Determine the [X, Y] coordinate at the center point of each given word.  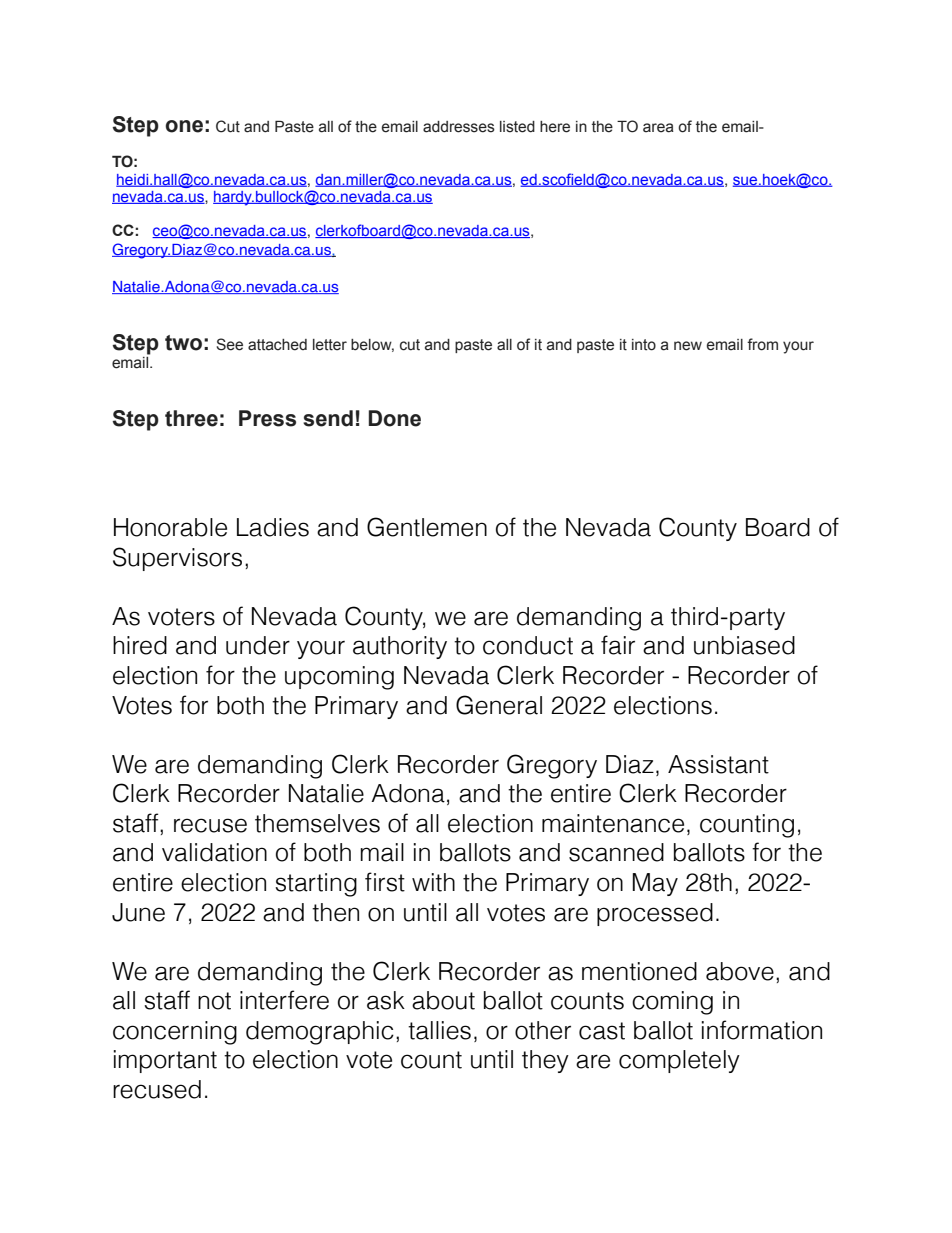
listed [517, 127]
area [658, 128]
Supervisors [177, 559]
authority [400, 647]
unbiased [744, 645]
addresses [459, 127]
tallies [439, 1030]
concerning [175, 1033]
